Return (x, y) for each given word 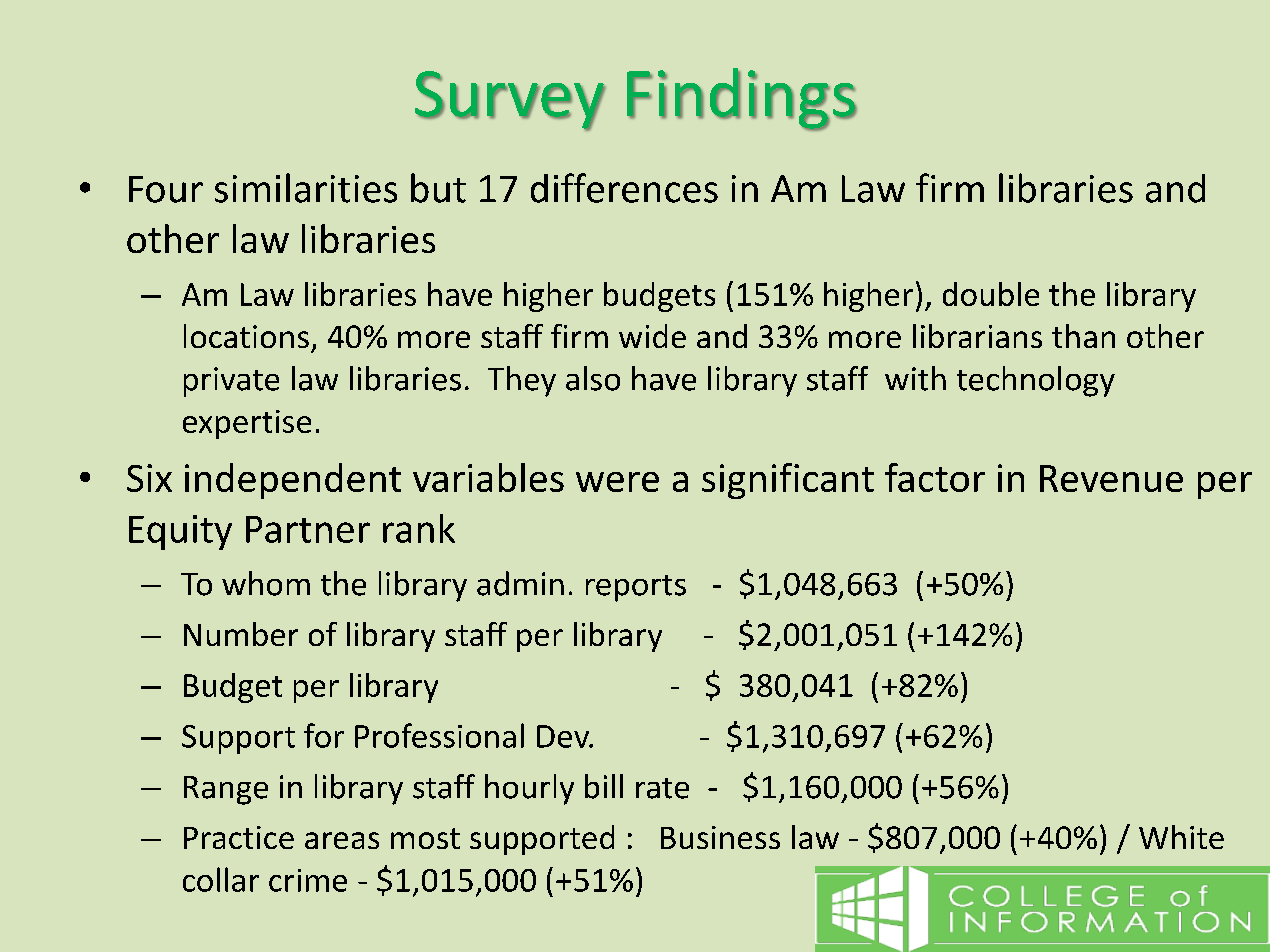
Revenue (1111, 478)
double (991, 294)
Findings (742, 99)
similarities (306, 188)
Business (720, 837)
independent (293, 481)
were (617, 482)
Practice (239, 837)
